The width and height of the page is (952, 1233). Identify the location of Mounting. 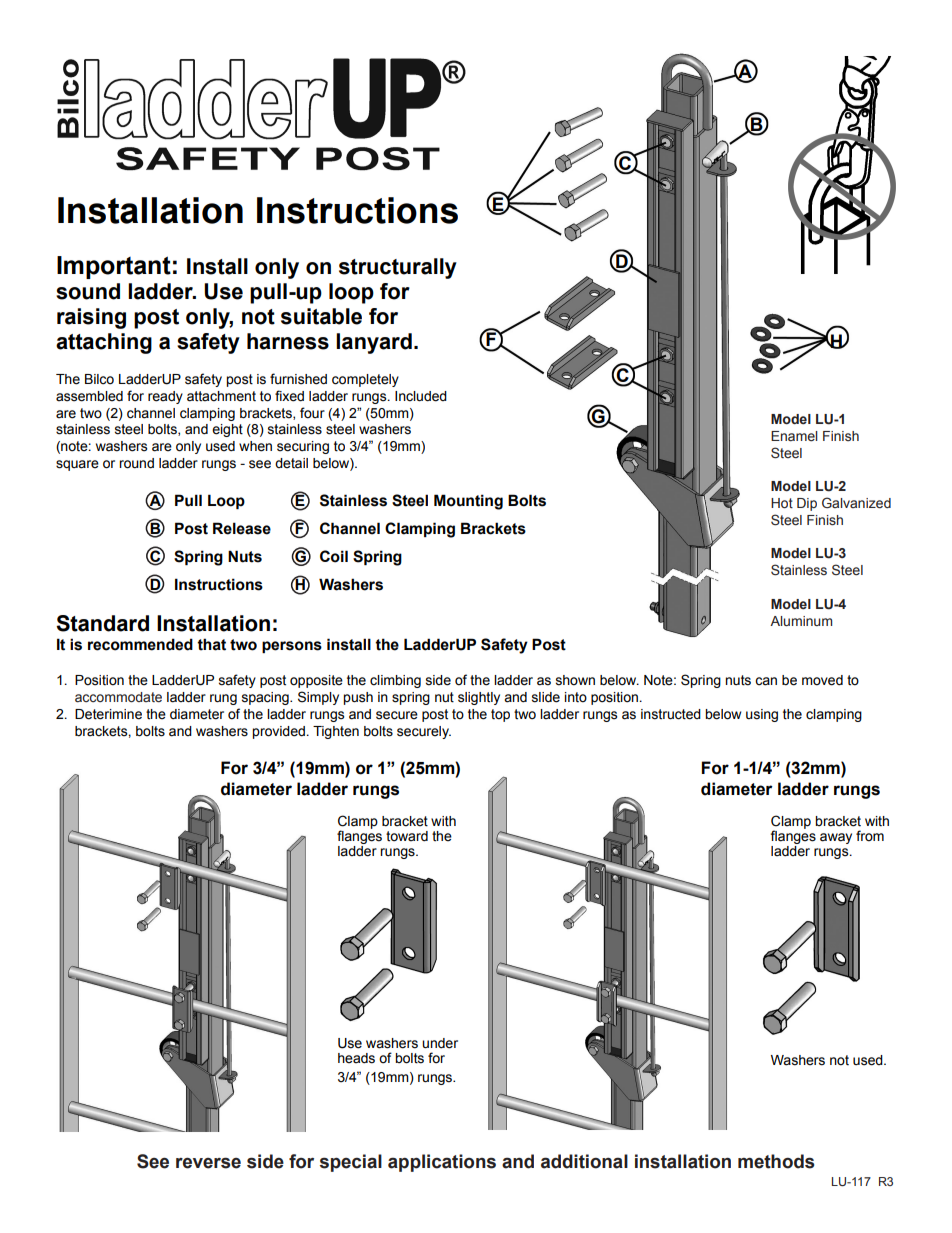
(468, 502).
